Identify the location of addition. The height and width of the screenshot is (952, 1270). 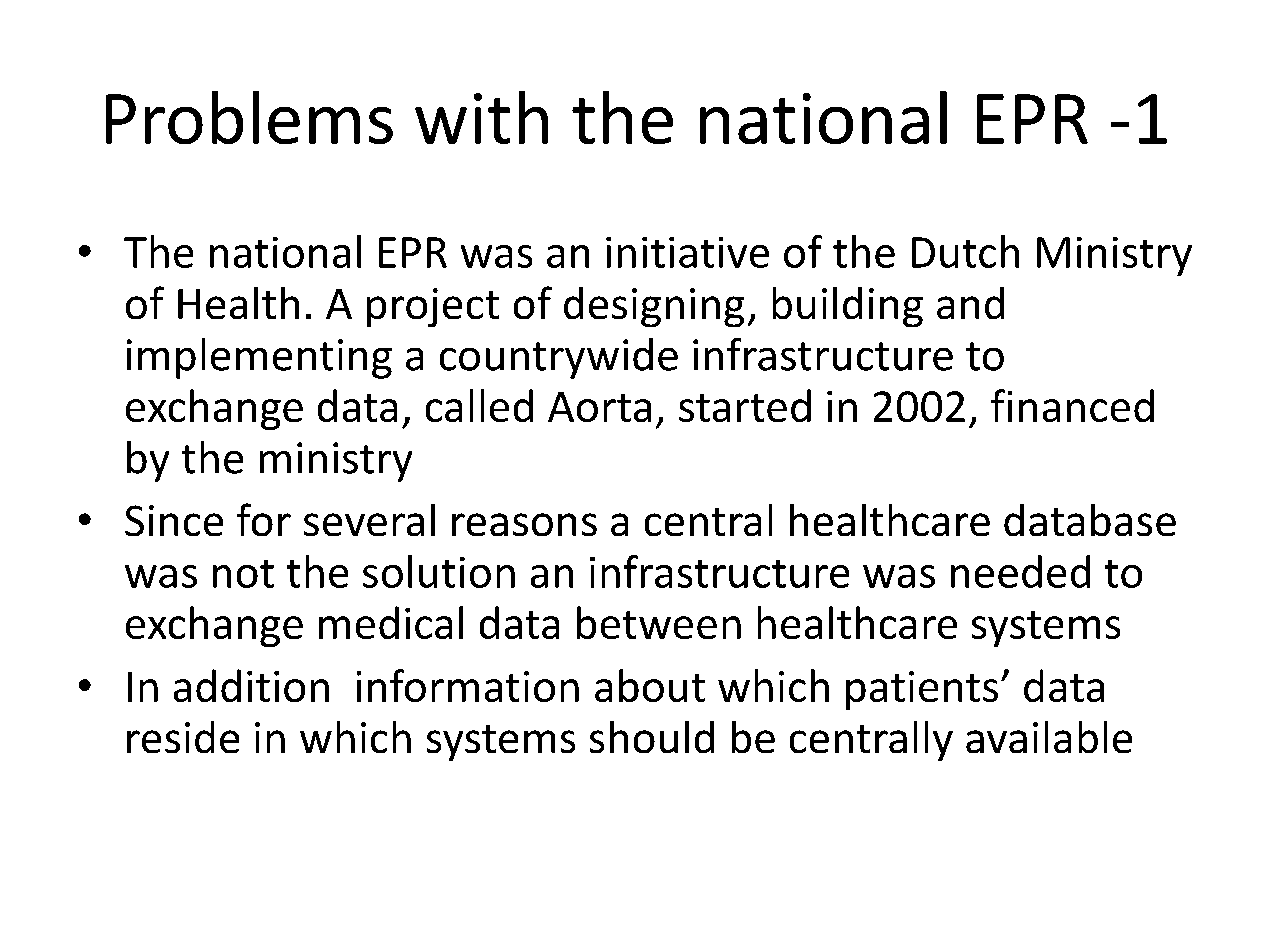
(251, 685).
